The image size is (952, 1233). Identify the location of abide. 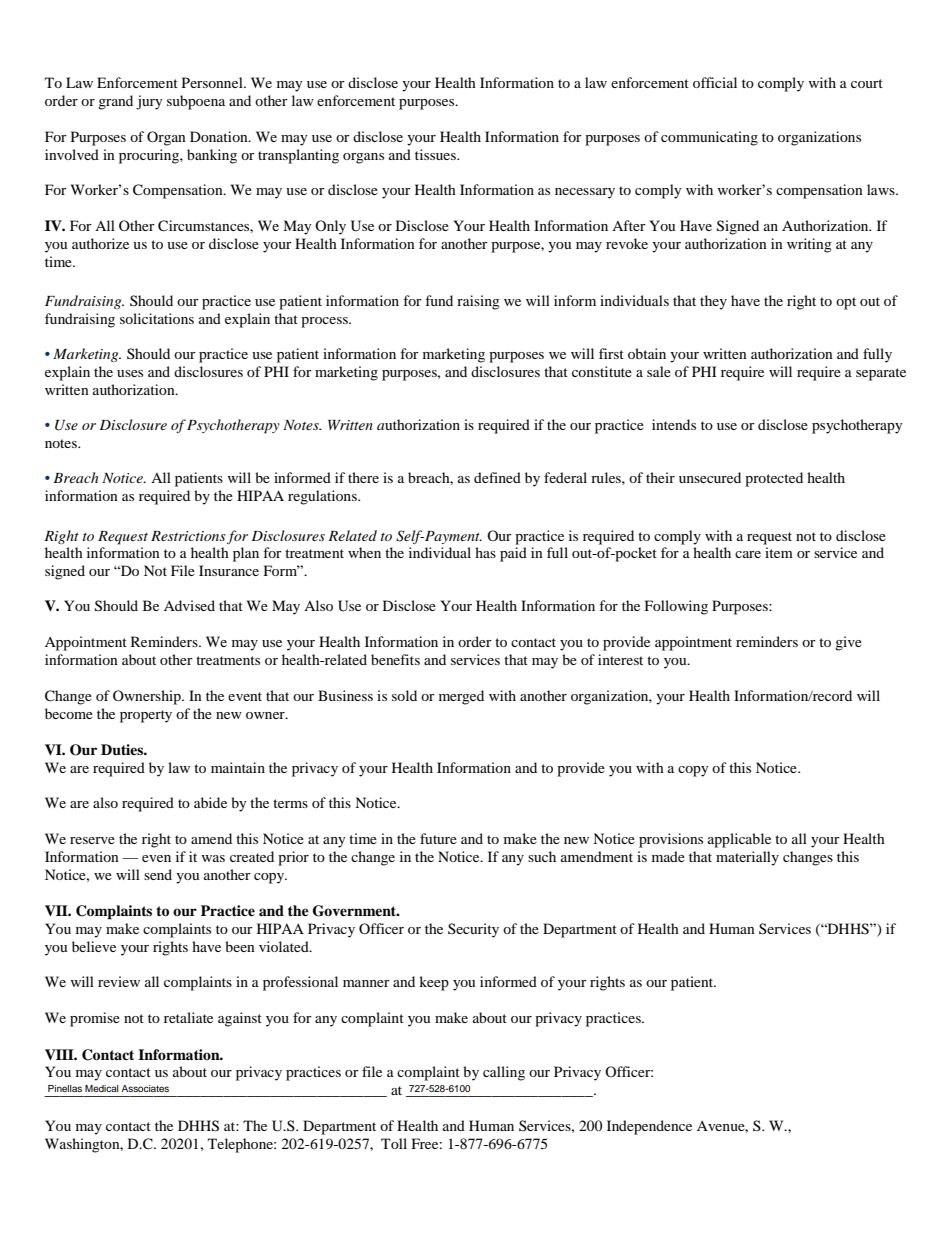
(210, 802).
